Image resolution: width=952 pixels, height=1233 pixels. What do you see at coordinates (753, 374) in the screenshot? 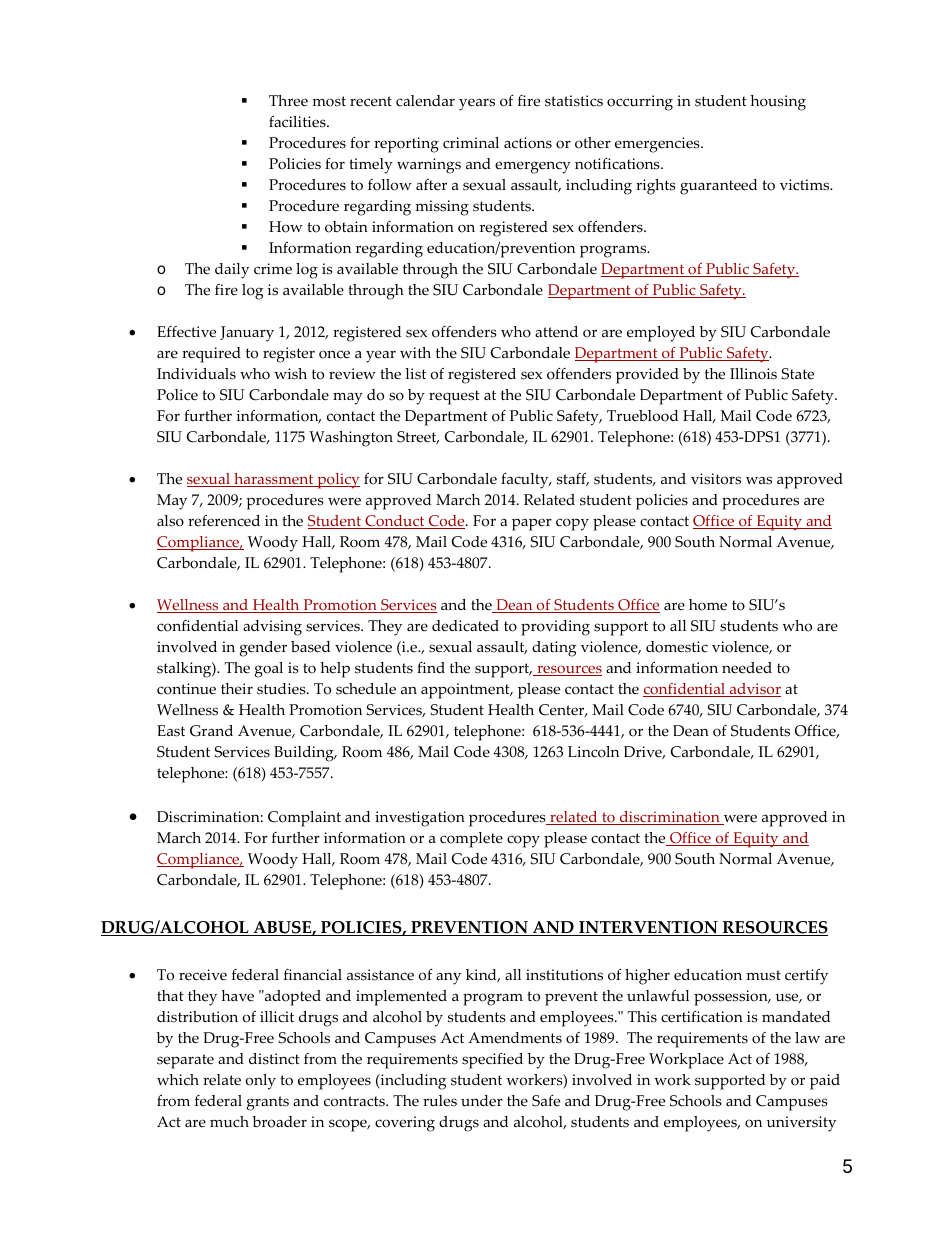
I see `Illinois` at bounding box center [753, 374].
